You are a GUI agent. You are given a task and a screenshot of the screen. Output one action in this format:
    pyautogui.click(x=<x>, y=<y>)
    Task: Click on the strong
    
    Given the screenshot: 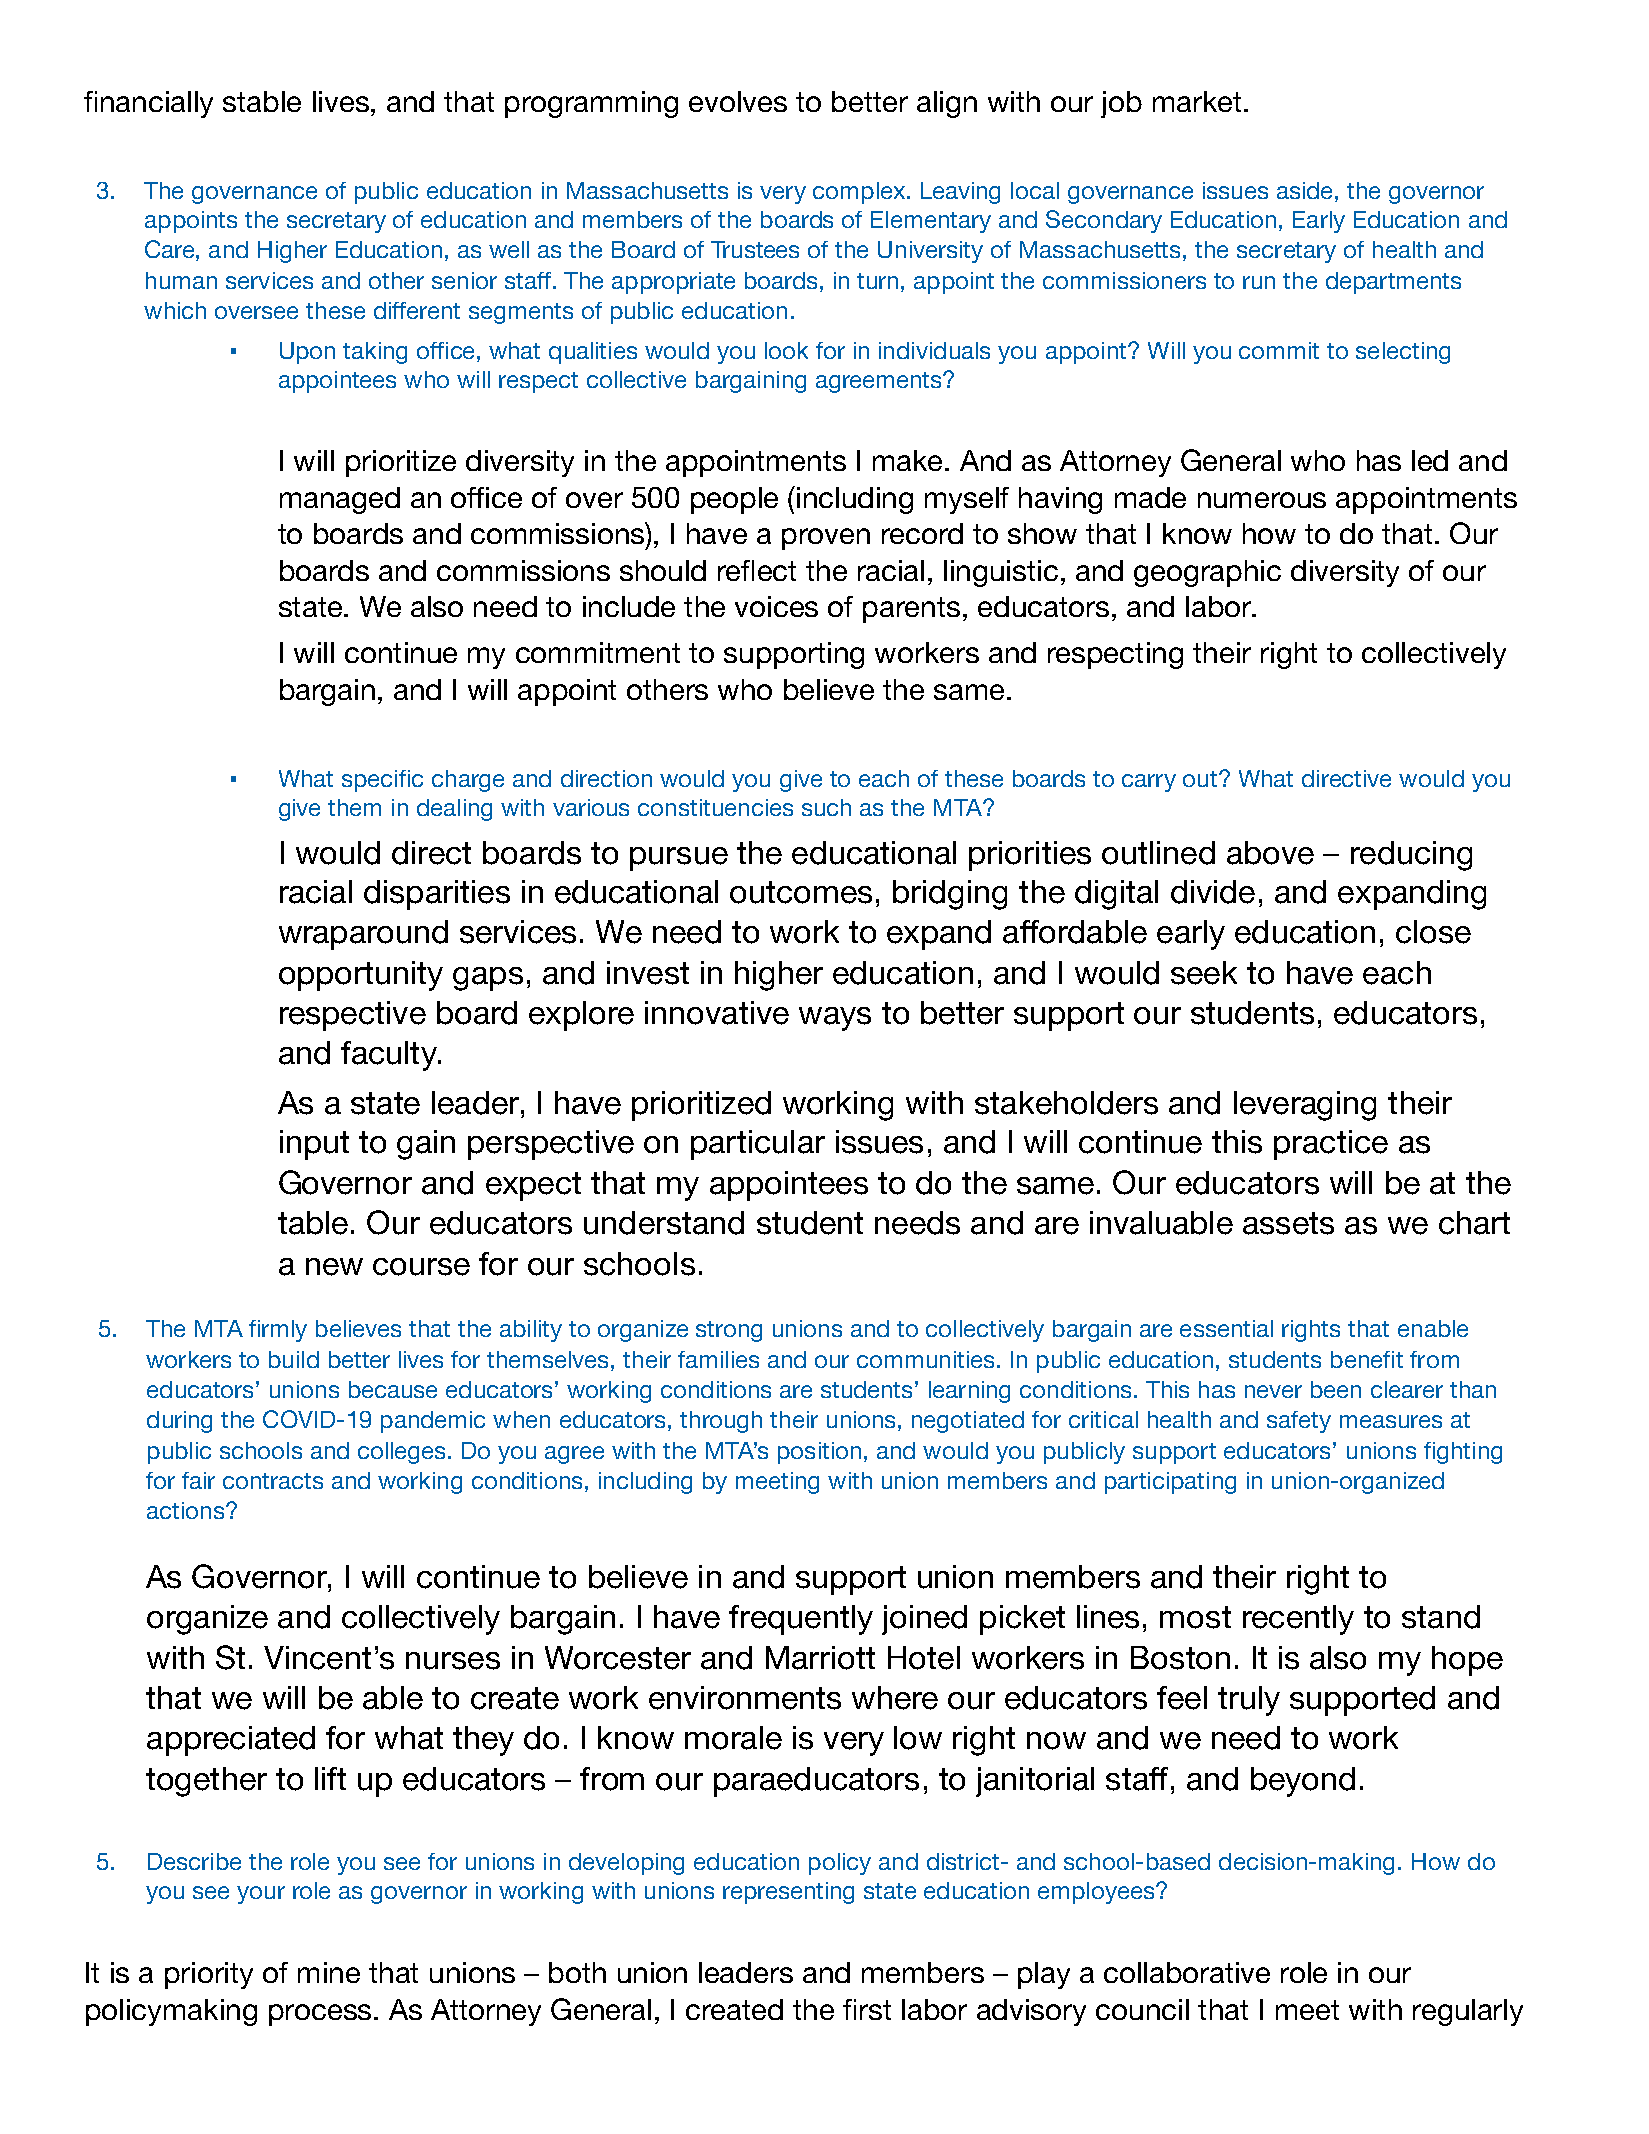 What is the action you would take?
    pyautogui.click(x=729, y=1331)
